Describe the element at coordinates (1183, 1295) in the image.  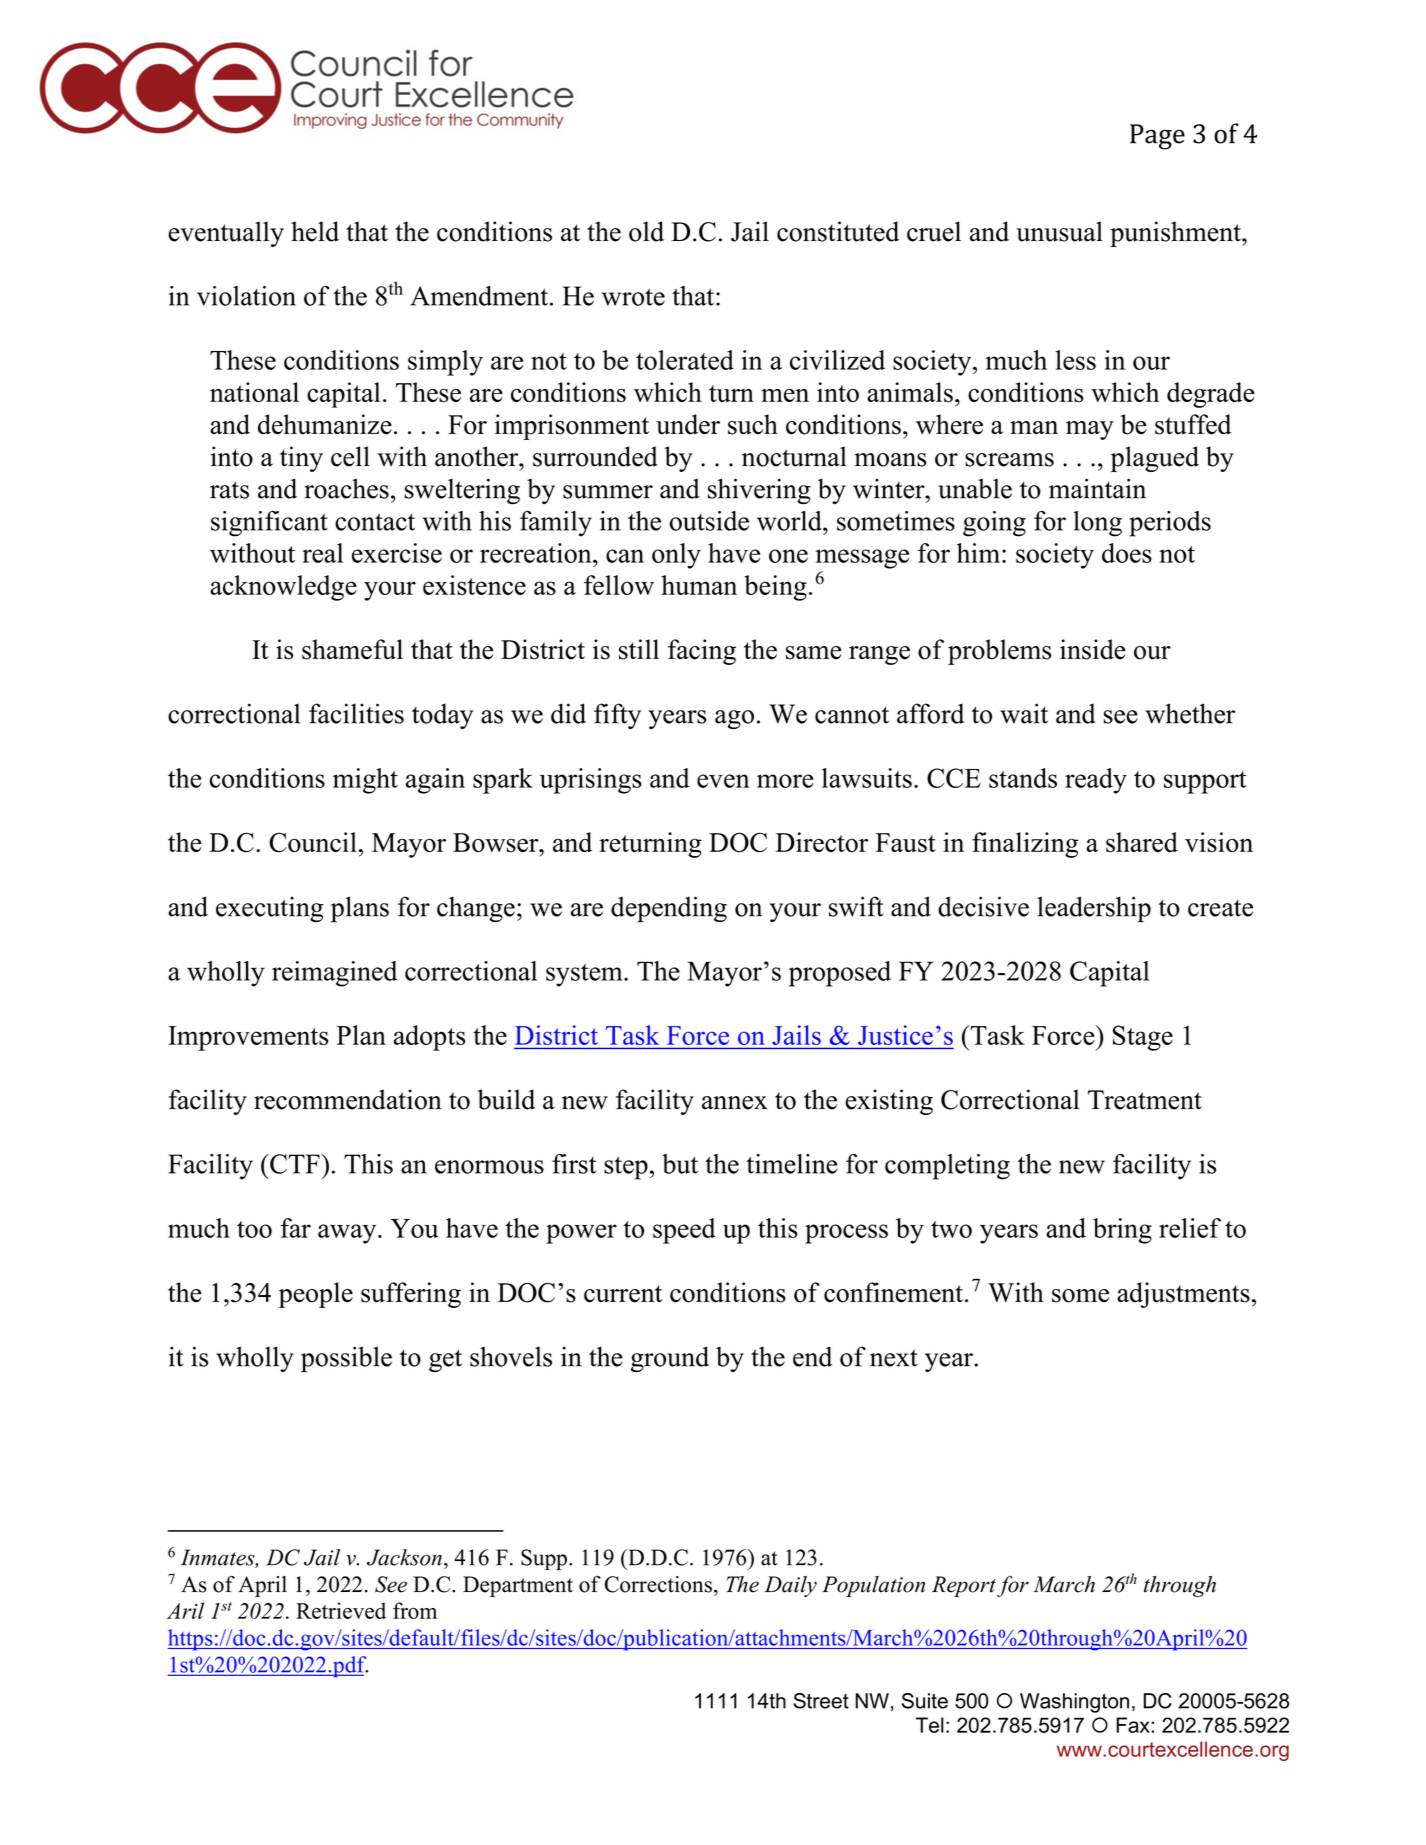
I see `adjustments` at that location.
